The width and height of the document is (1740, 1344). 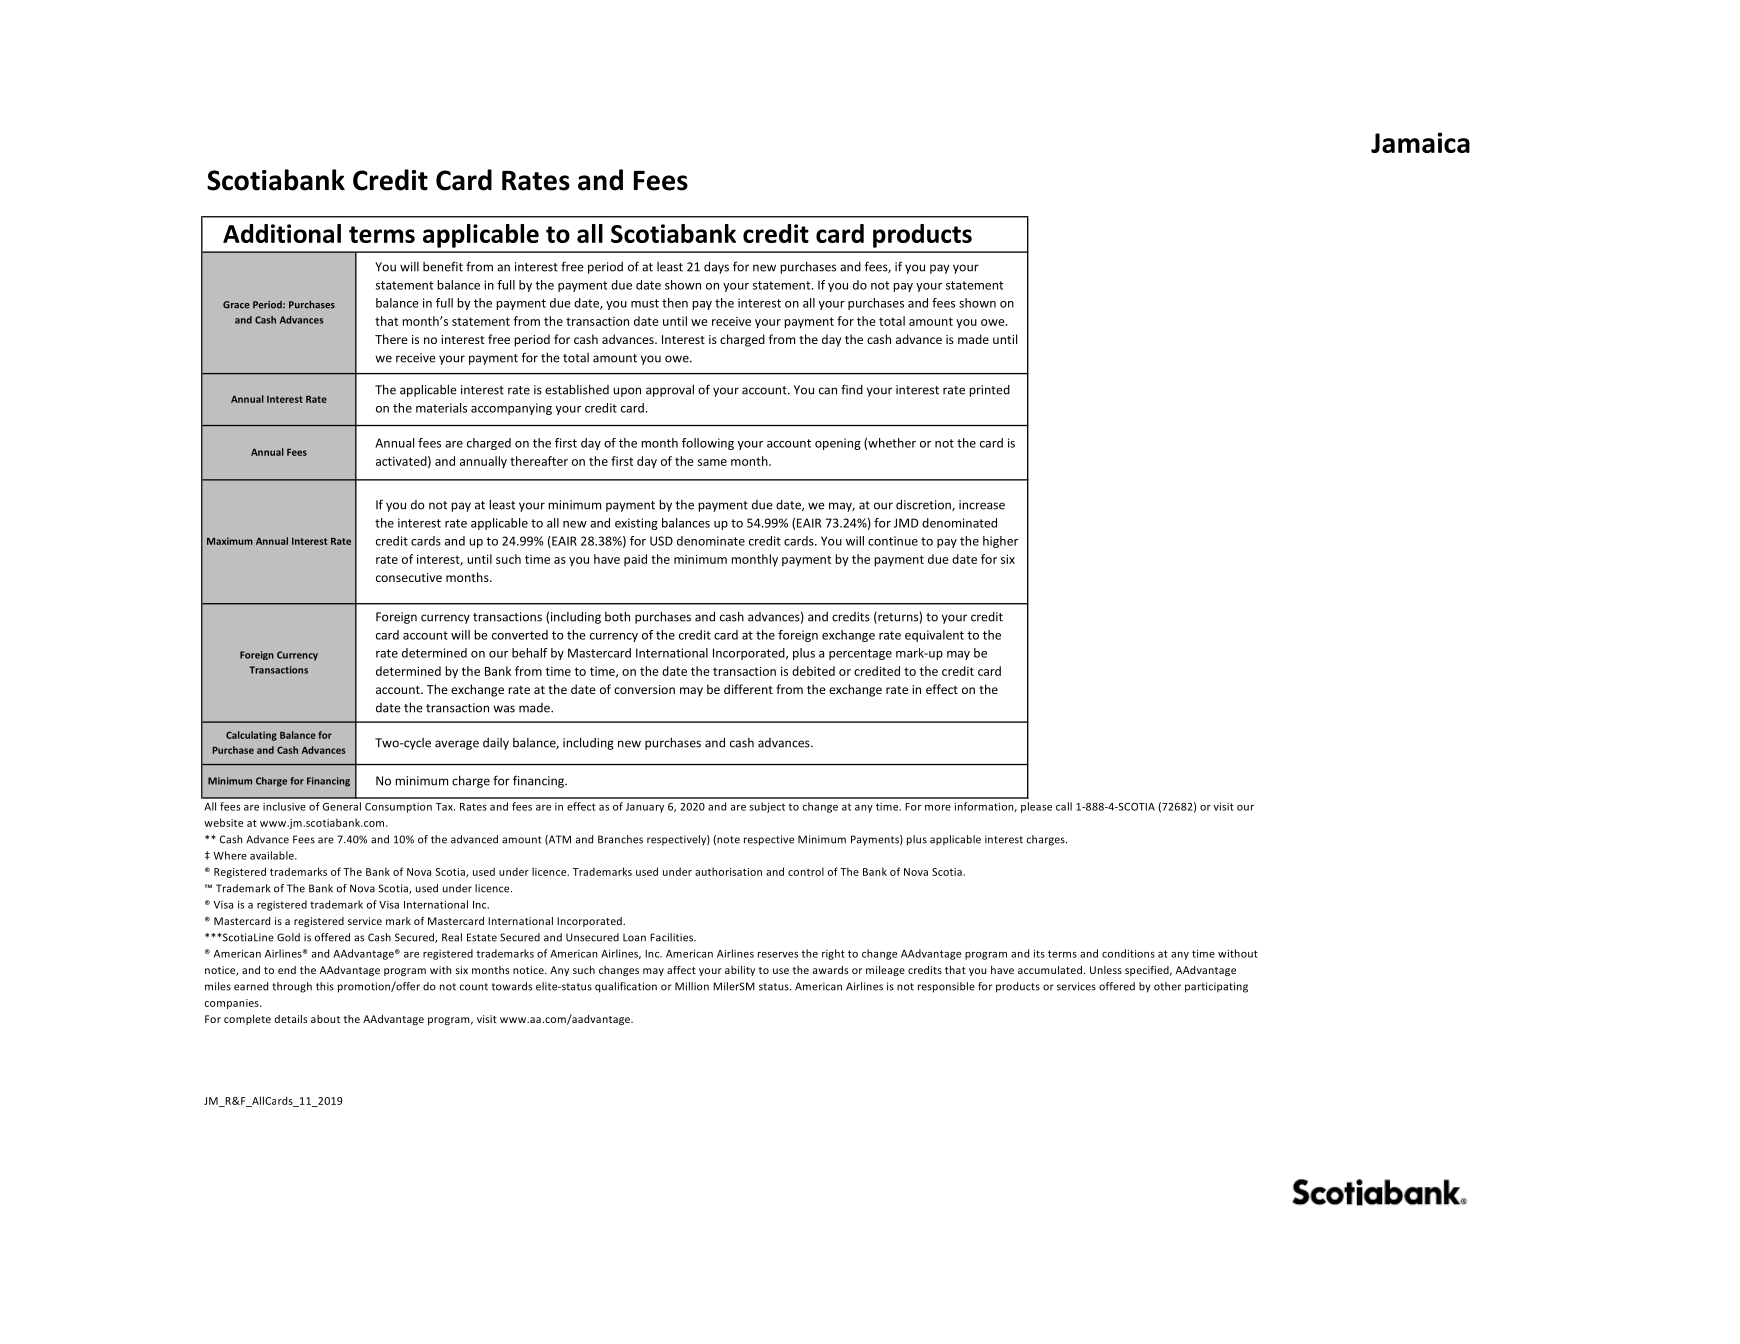 What do you see at coordinates (325, 986) in the document?
I see `this` at bounding box center [325, 986].
